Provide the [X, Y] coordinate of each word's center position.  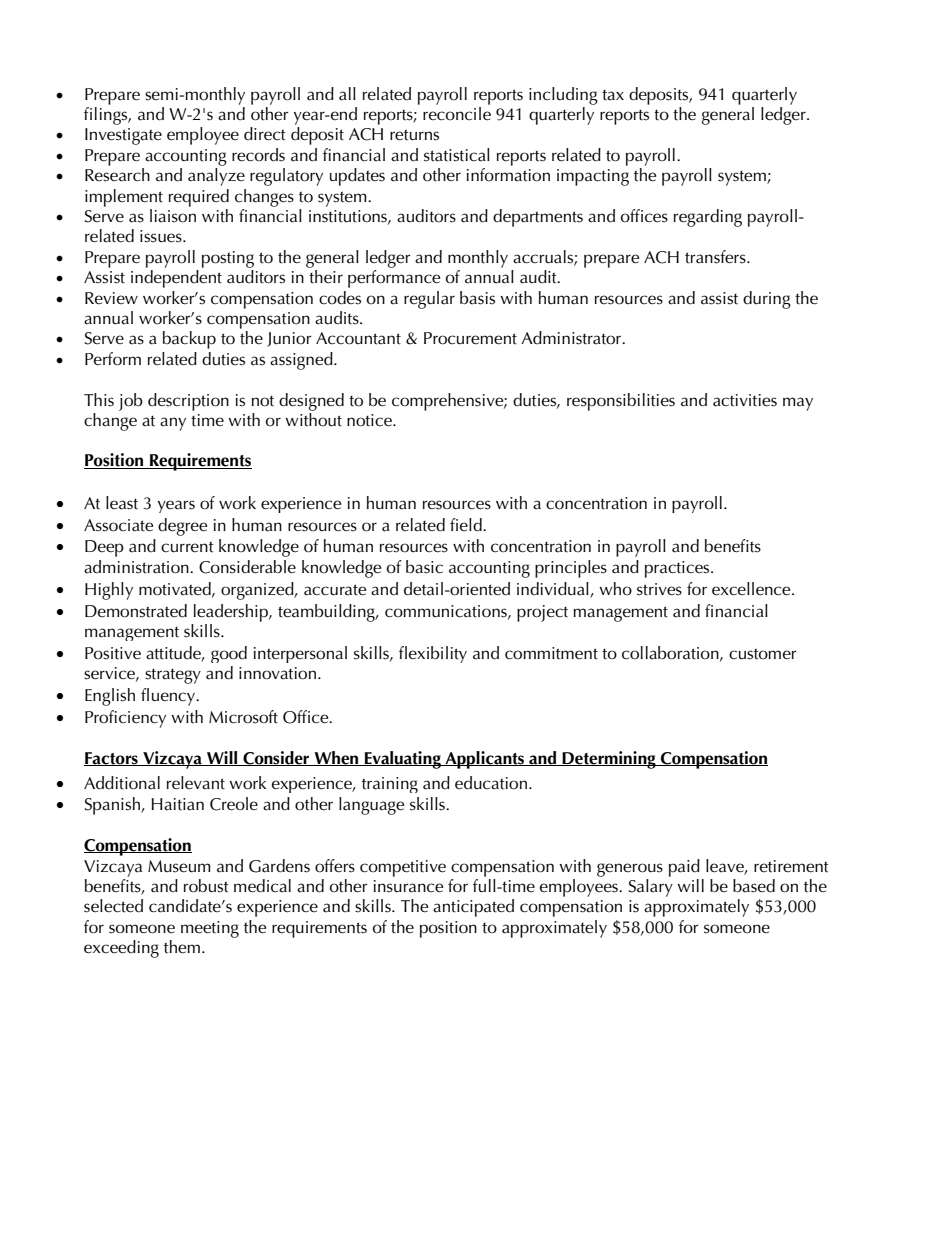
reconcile [457, 114]
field [467, 525]
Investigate [123, 136]
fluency [169, 697]
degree [182, 527]
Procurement [470, 338]
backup [189, 340]
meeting [210, 929]
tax [613, 95]
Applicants [485, 760]
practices [678, 569]
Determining [609, 760]
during [767, 300]
